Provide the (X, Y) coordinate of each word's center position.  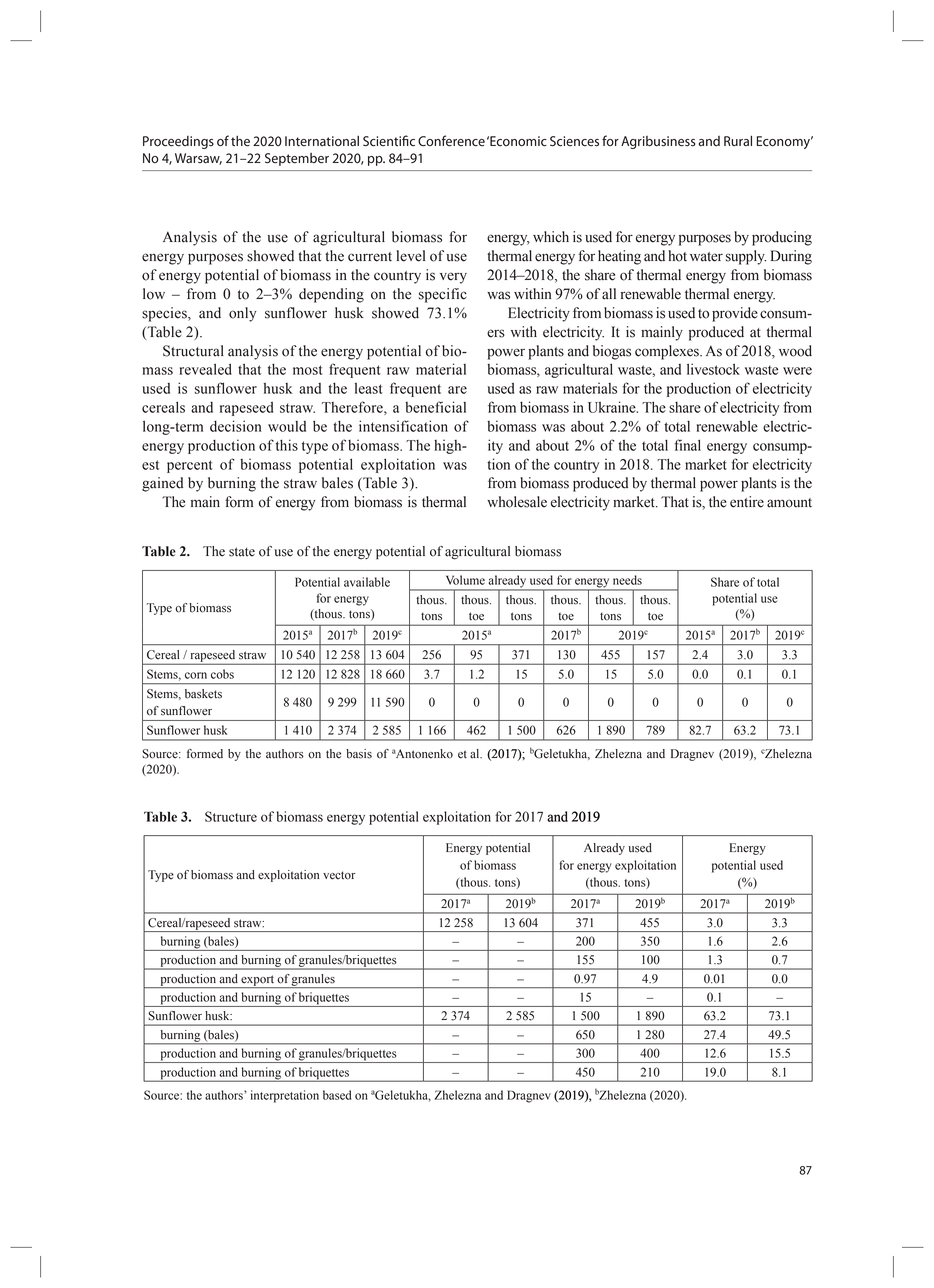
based (337, 1095)
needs (627, 580)
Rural (738, 141)
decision (235, 426)
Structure (231, 816)
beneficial (435, 407)
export (258, 981)
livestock (713, 369)
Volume (465, 580)
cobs (222, 674)
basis (359, 754)
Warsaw (198, 159)
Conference (451, 141)
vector (339, 875)
